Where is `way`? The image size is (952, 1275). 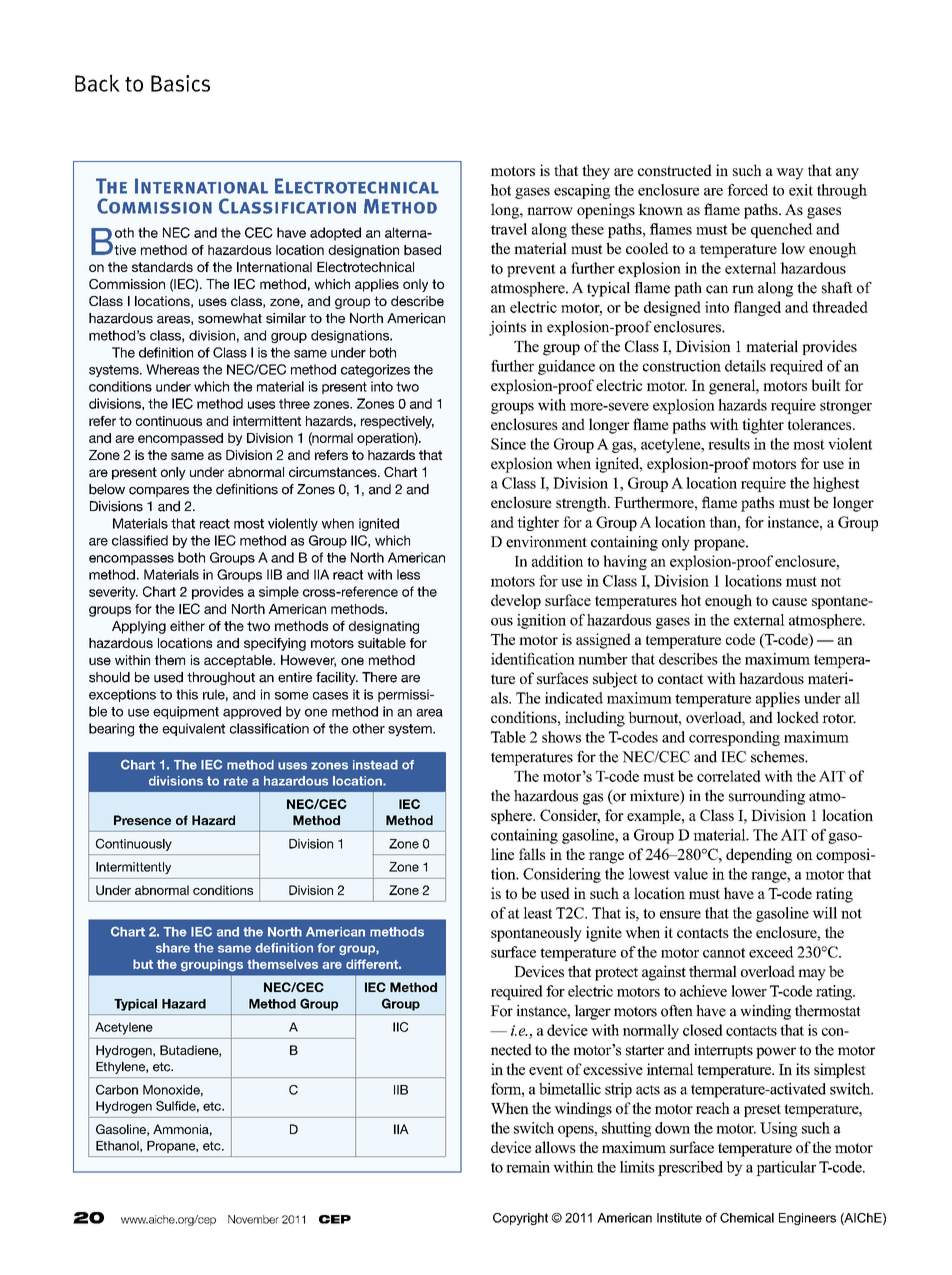
way is located at coordinates (790, 174).
